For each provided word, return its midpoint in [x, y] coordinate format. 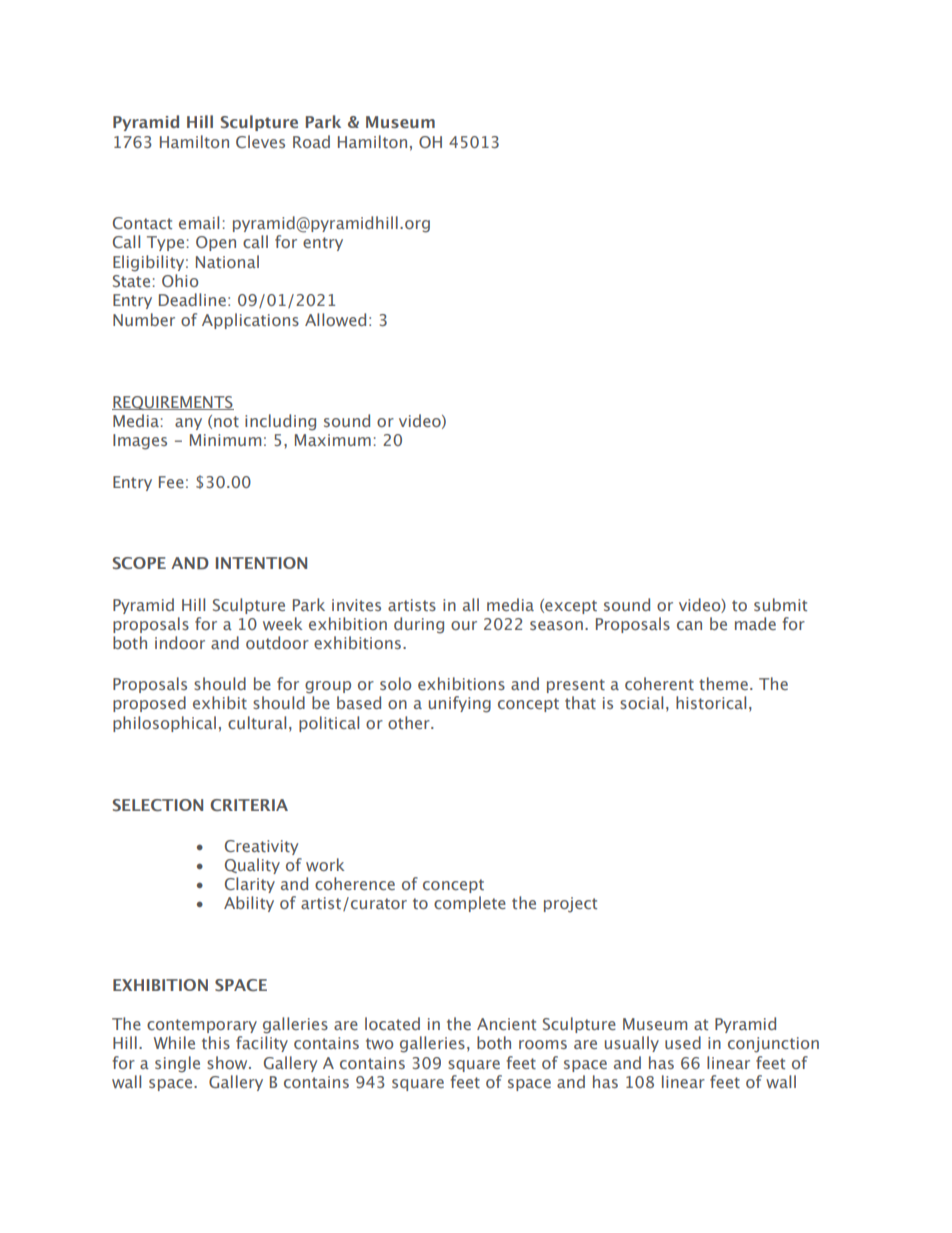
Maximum [333, 440]
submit [780, 604]
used [683, 1042]
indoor [180, 642]
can [689, 625]
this [216, 1042]
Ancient [506, 1024]
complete [470, 904]
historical [711, 702]
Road [311, 141]
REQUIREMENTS [173, 403]
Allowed [335, 319]
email [199, 222]
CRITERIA [249, 805]
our [464, 625]
